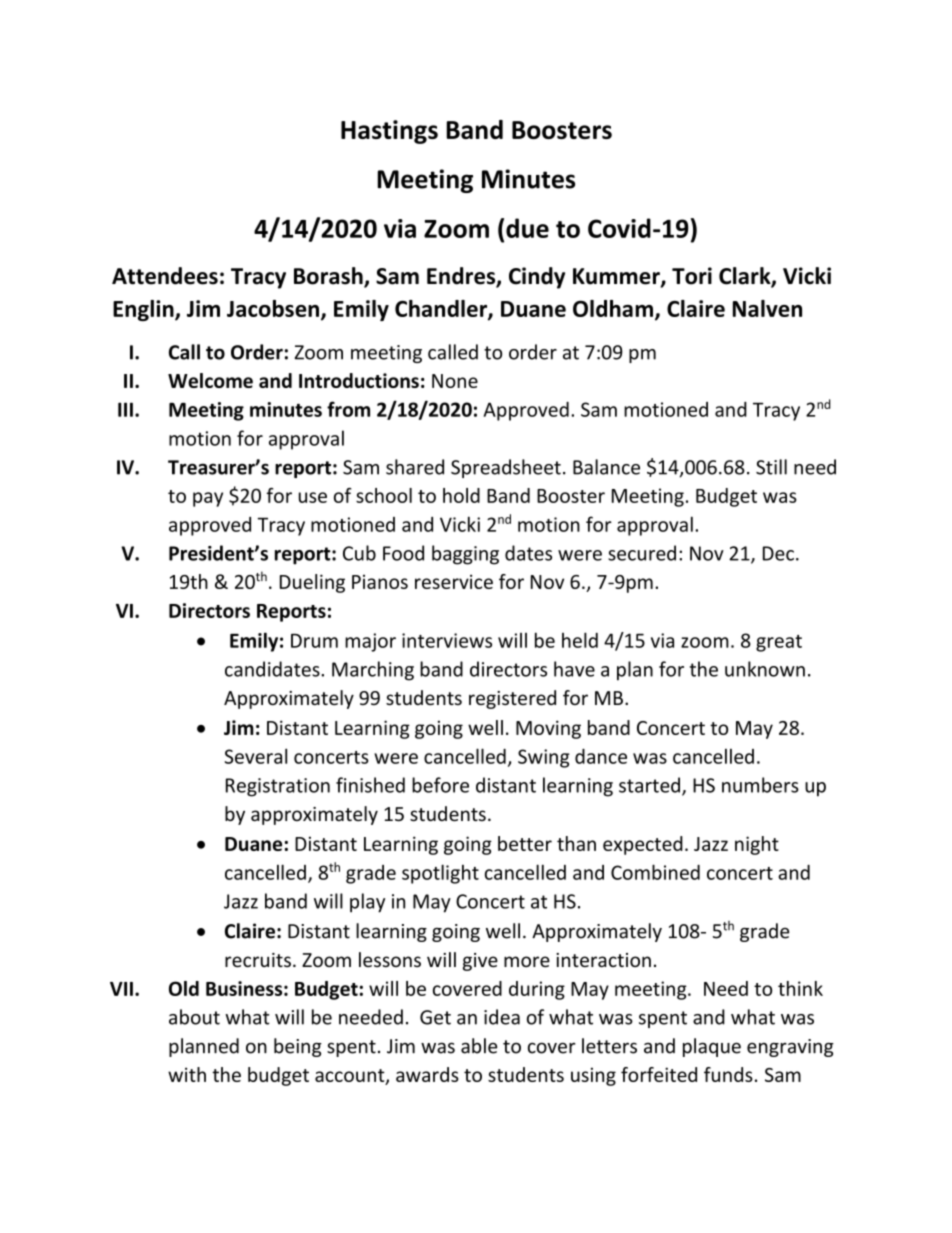  Describe the element at coordinates (712, 1047) in the screenshot. I see `plaque` at that location.
